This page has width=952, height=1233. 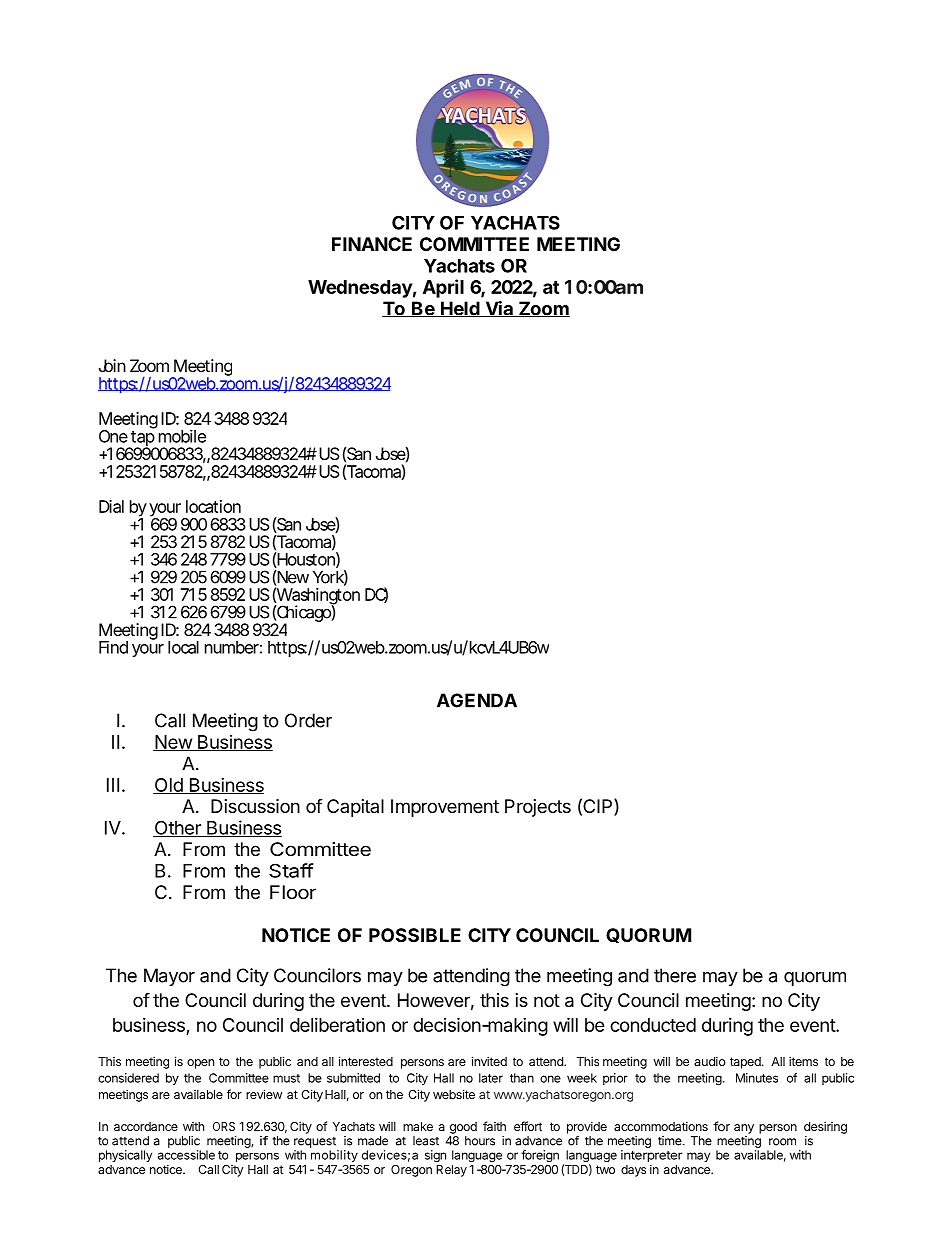 I want to click on accessible, so click(x=186, y=1155).
